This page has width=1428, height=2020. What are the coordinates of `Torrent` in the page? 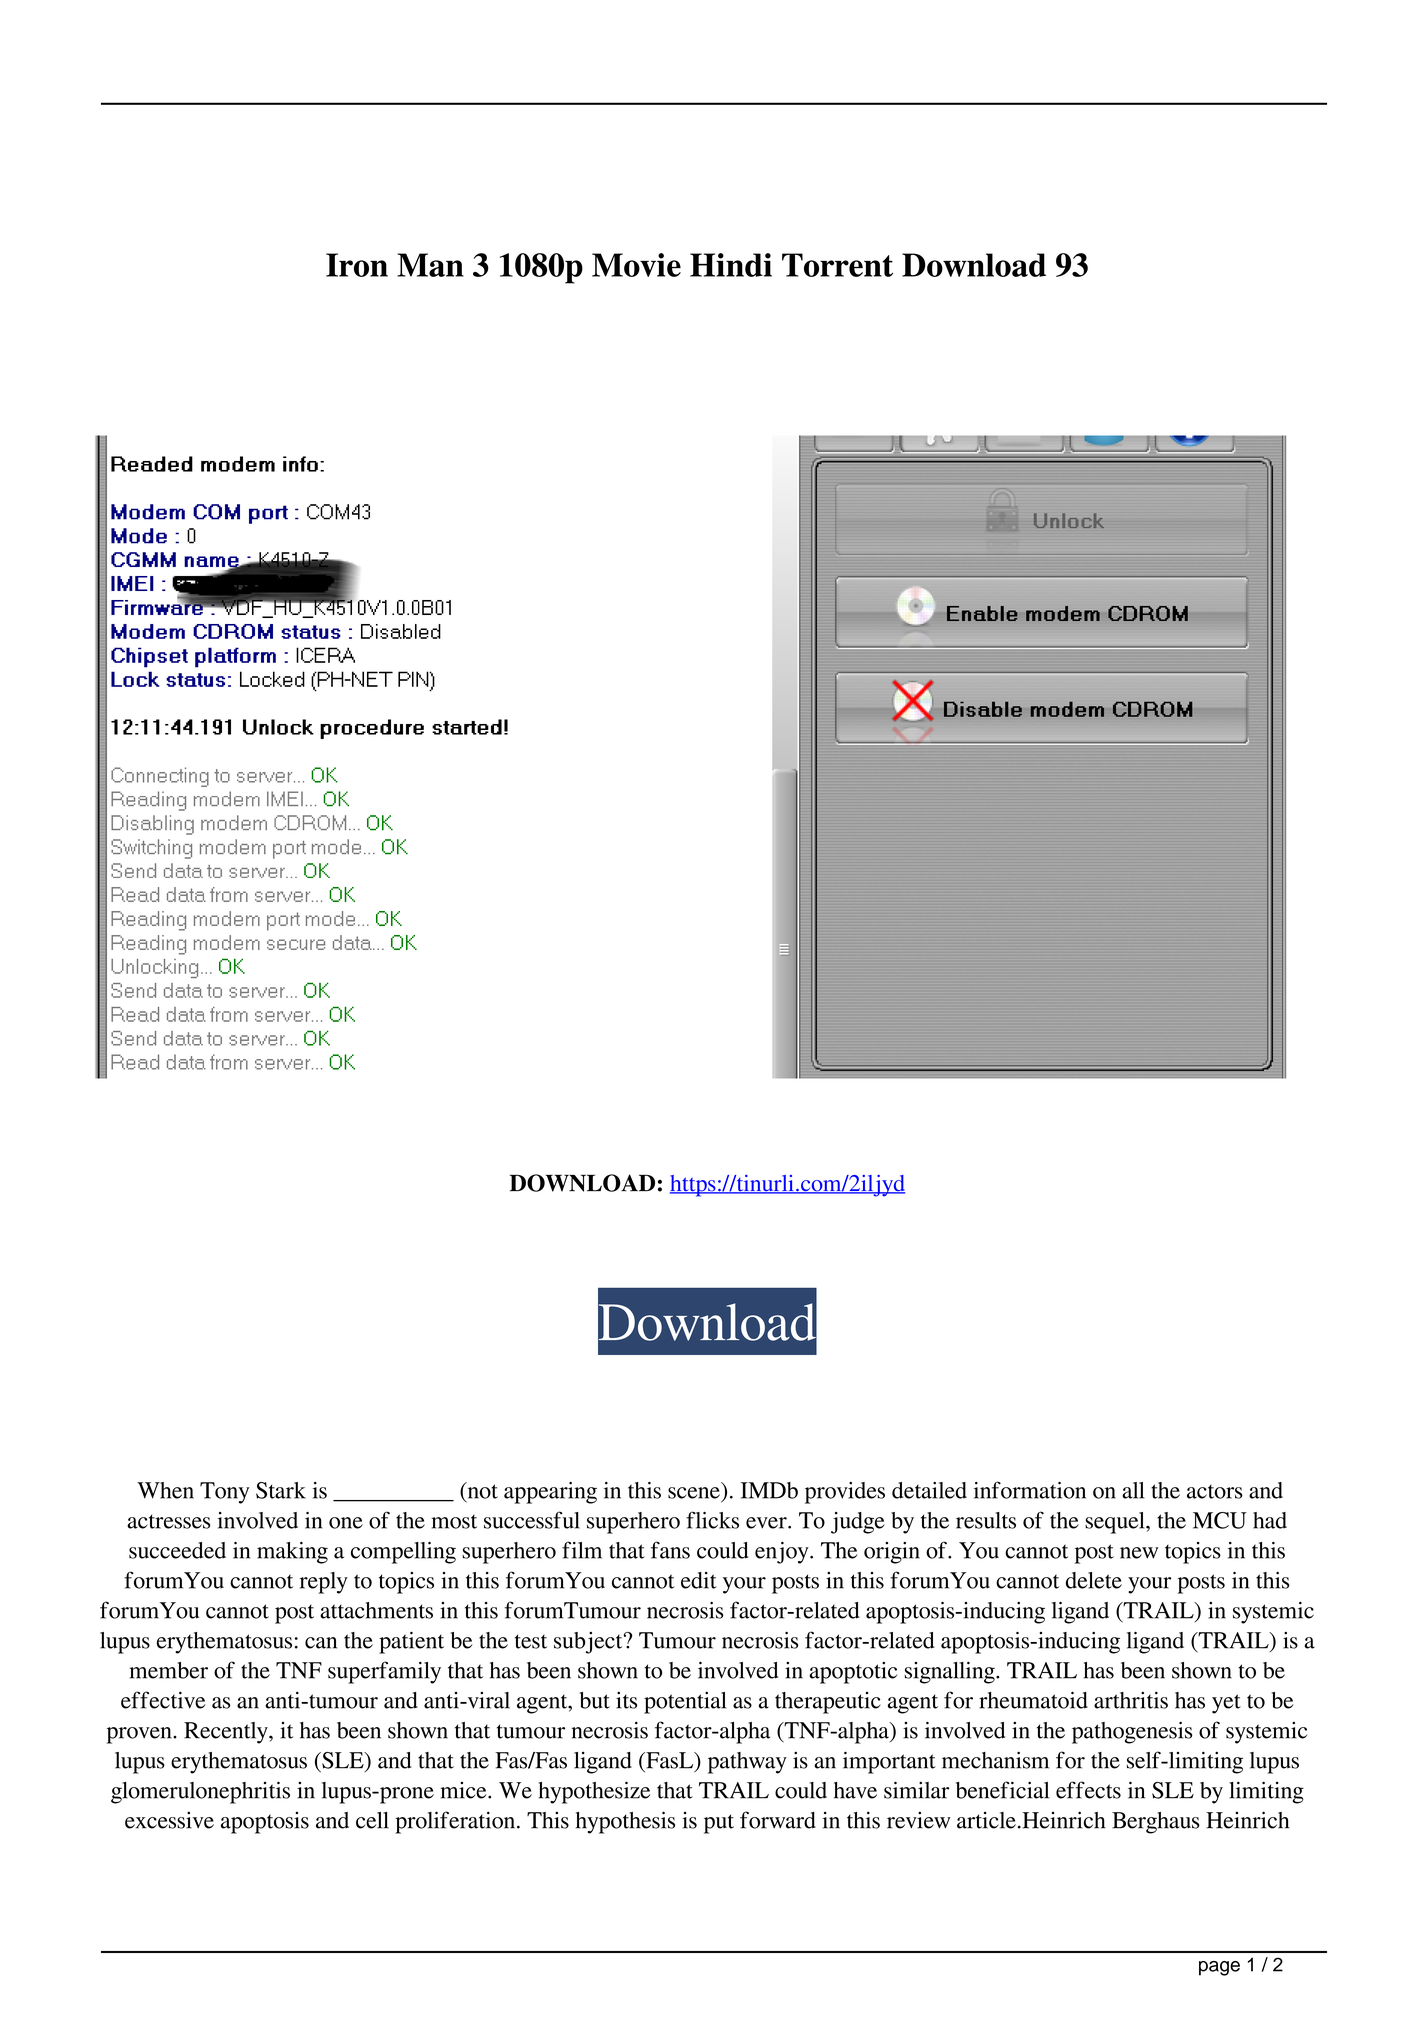 It's located at (837, 265).
